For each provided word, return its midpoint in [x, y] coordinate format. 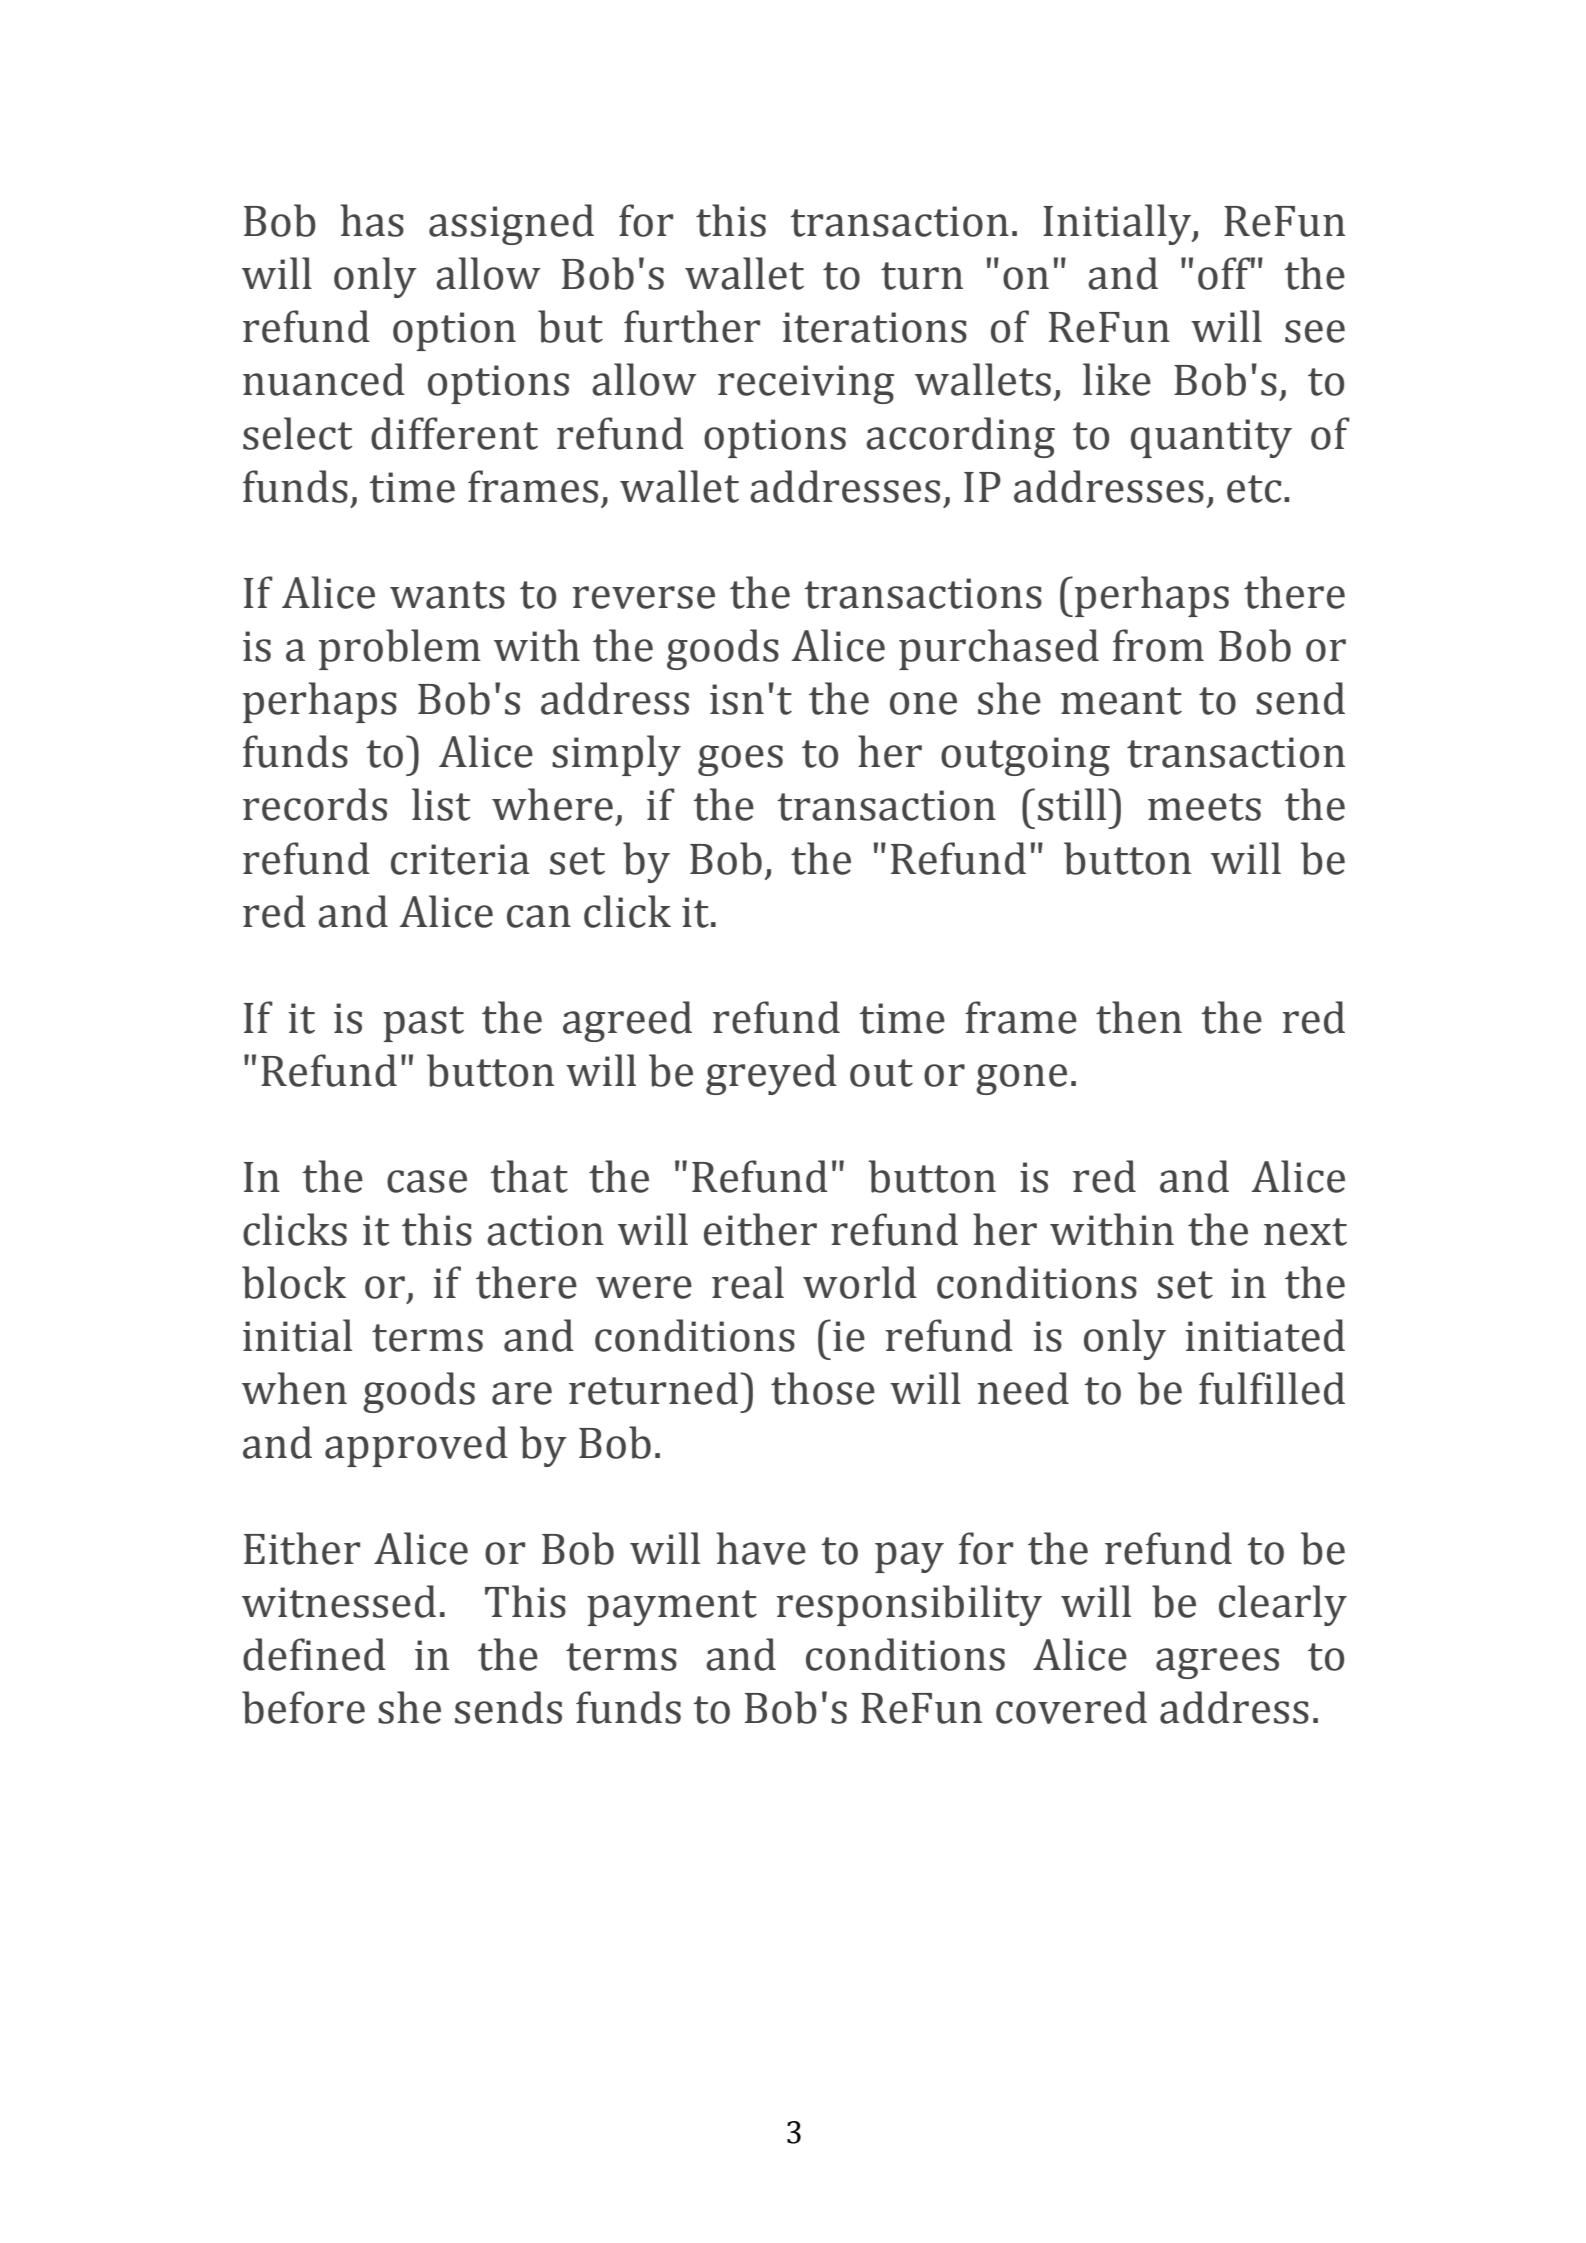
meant [1121, 701]
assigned [511, 224]
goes [740, 760]
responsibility [909, 1605]
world [860, 1282]
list [441, 804]
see [1315, 331]
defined [314, 1654]
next [1305, 1232]
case [427, 1181]
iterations [874, 327]
